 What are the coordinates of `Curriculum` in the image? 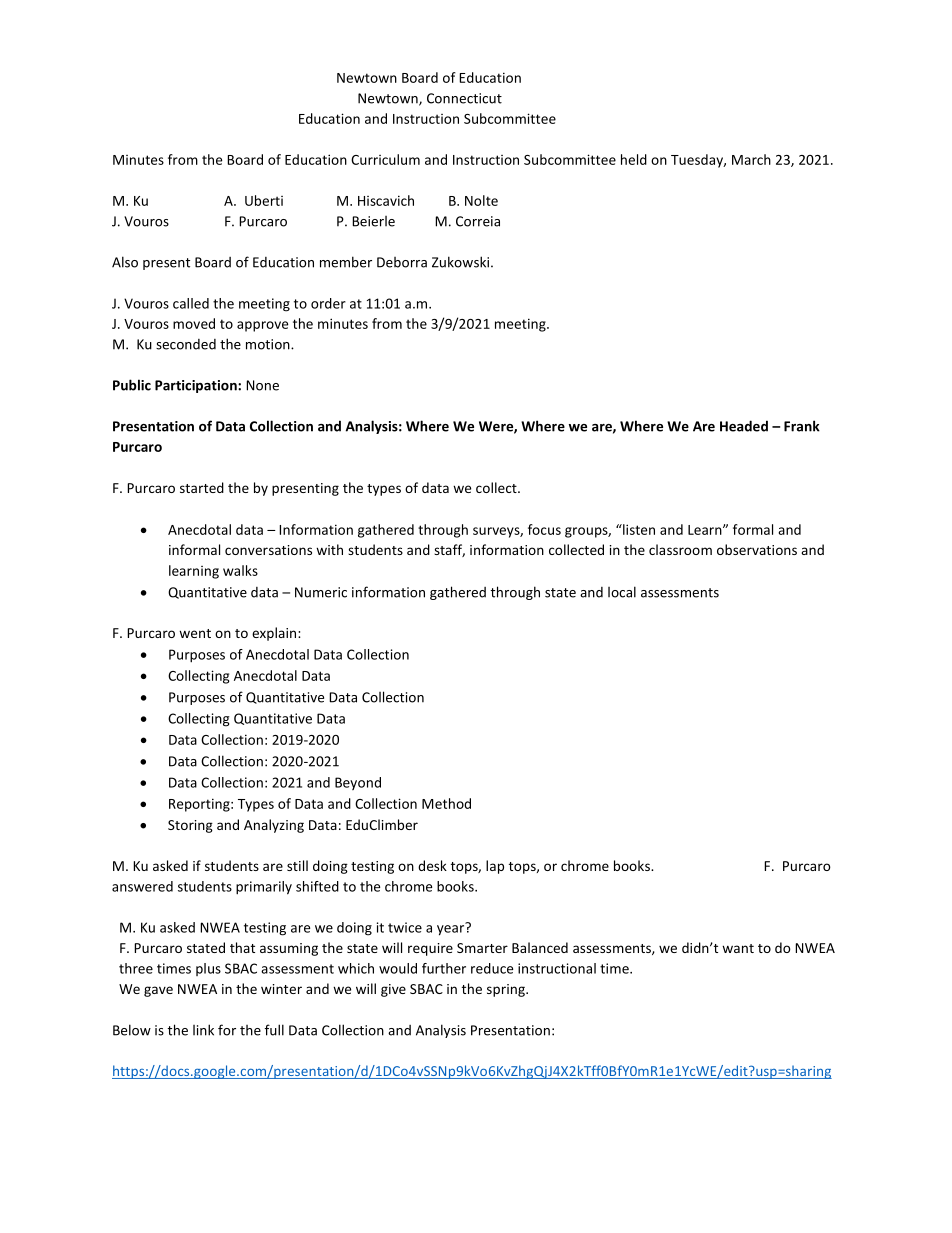 It's located at (385, 159).
